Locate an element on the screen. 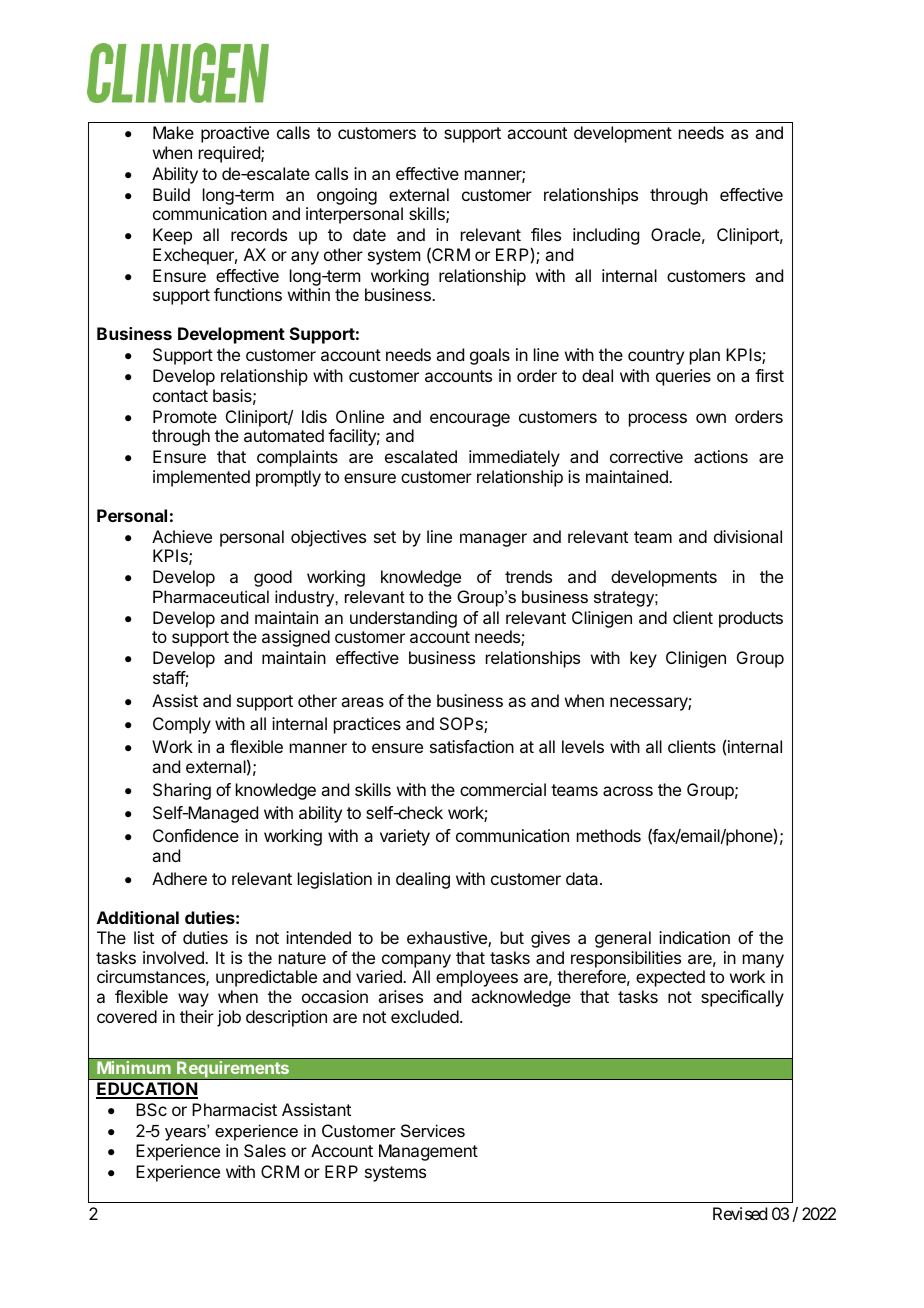  Management is located at coordinates (428, 1152).
